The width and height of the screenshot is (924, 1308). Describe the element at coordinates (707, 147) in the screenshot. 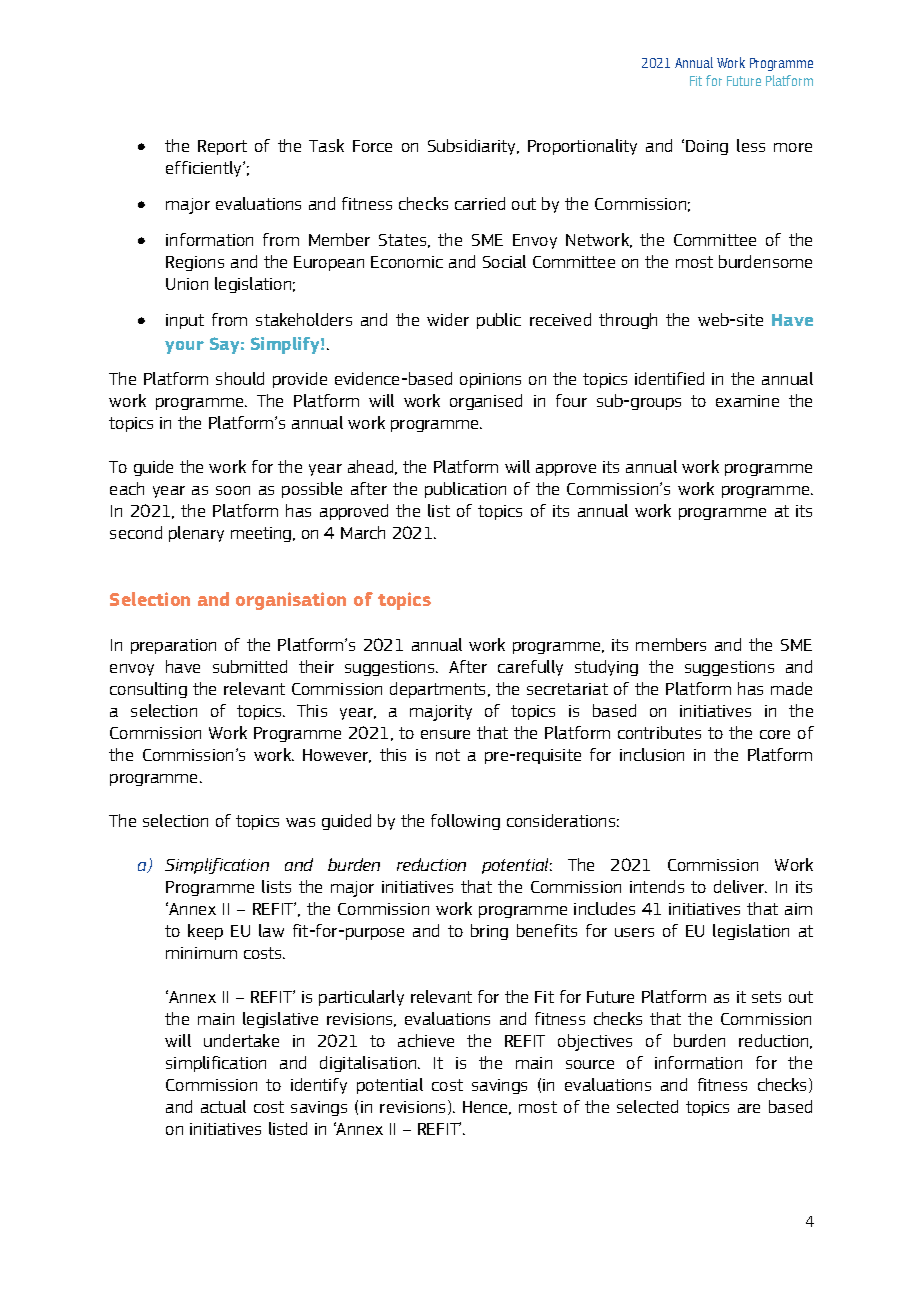

I see `Doing` at that location.
